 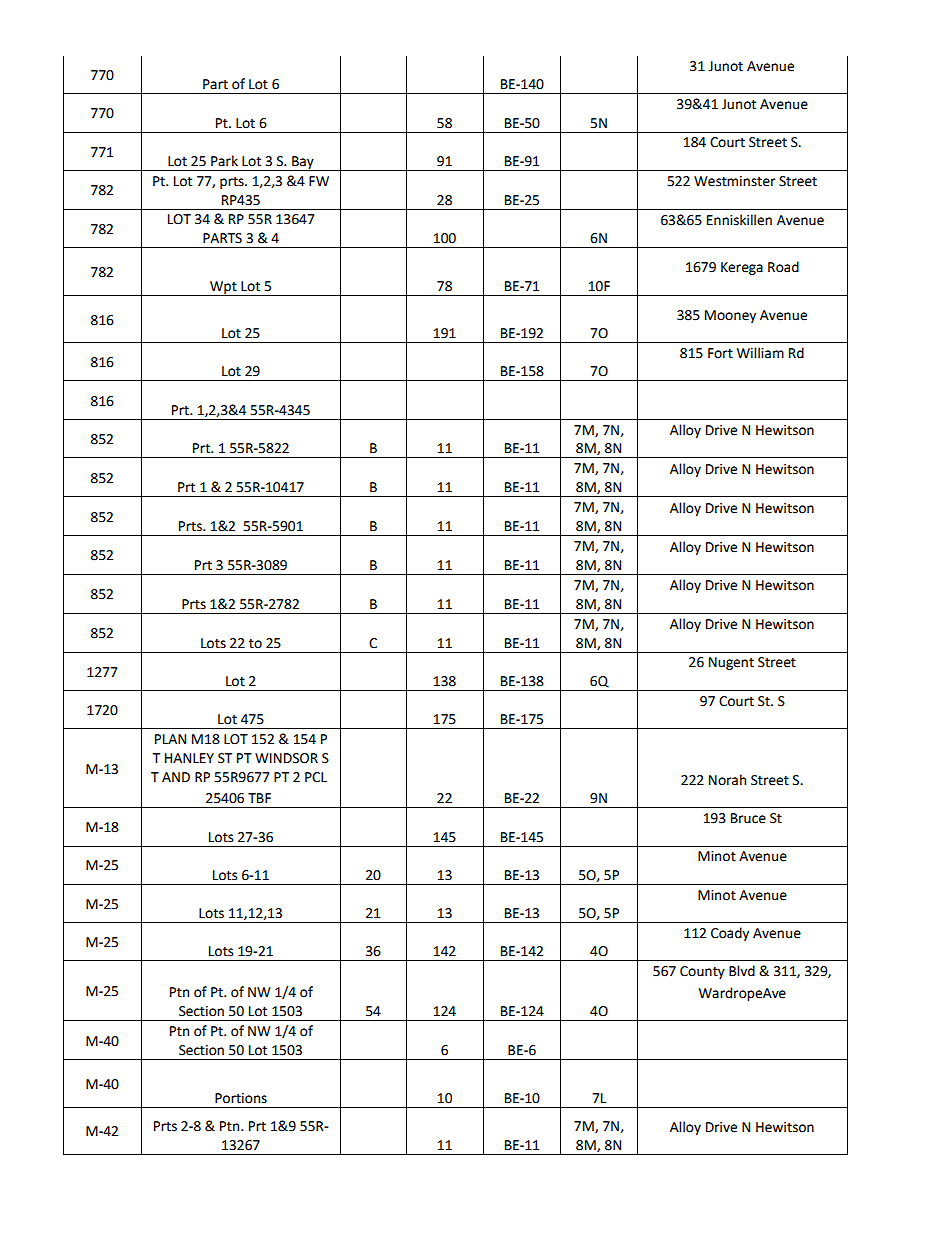 I want to click on Fort, so click(x=720, y=353).
